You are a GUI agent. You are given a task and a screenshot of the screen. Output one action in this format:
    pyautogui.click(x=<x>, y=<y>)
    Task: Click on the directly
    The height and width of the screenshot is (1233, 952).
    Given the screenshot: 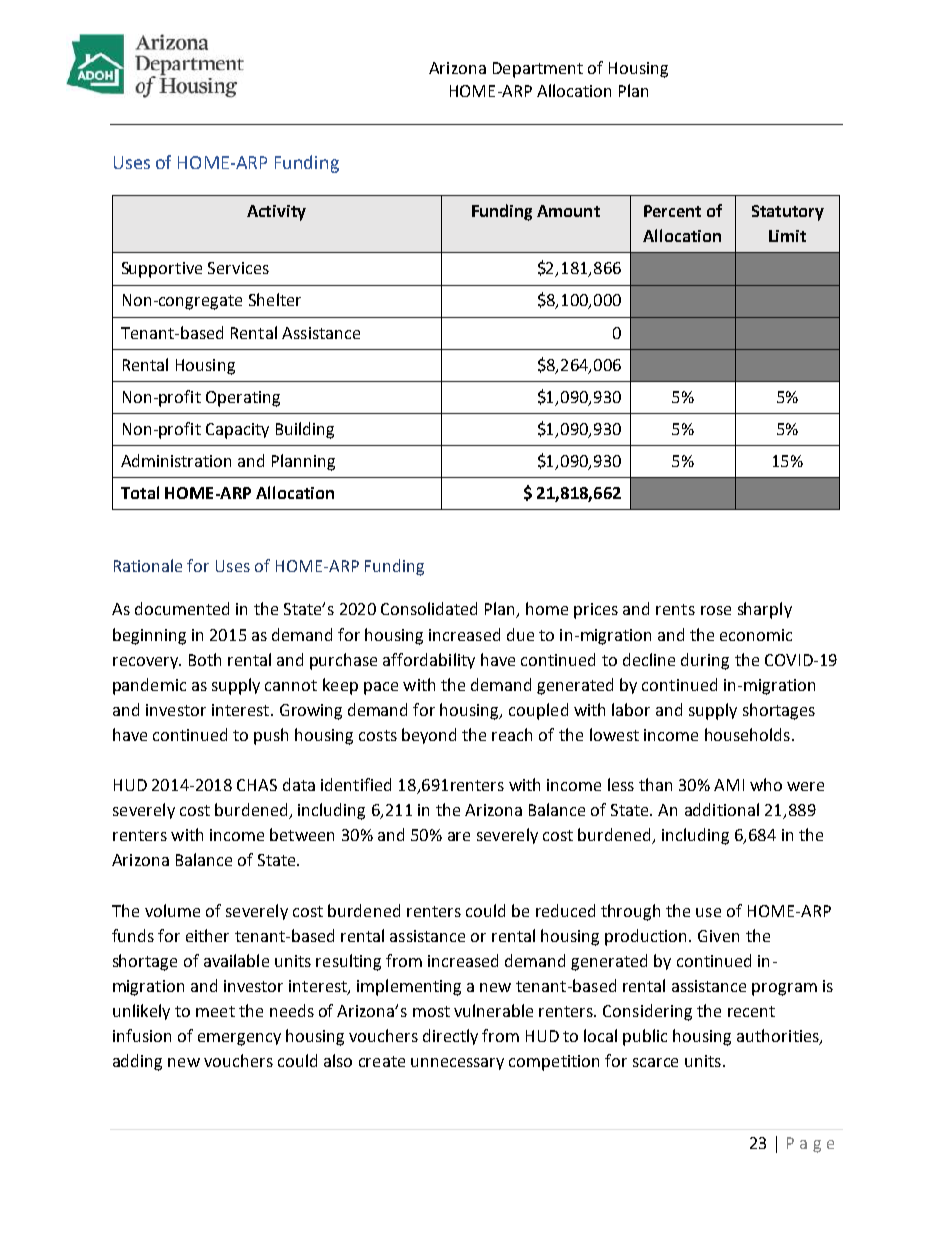 What is the action you would take?
    pyautogui.click(x=450, y=1037)
